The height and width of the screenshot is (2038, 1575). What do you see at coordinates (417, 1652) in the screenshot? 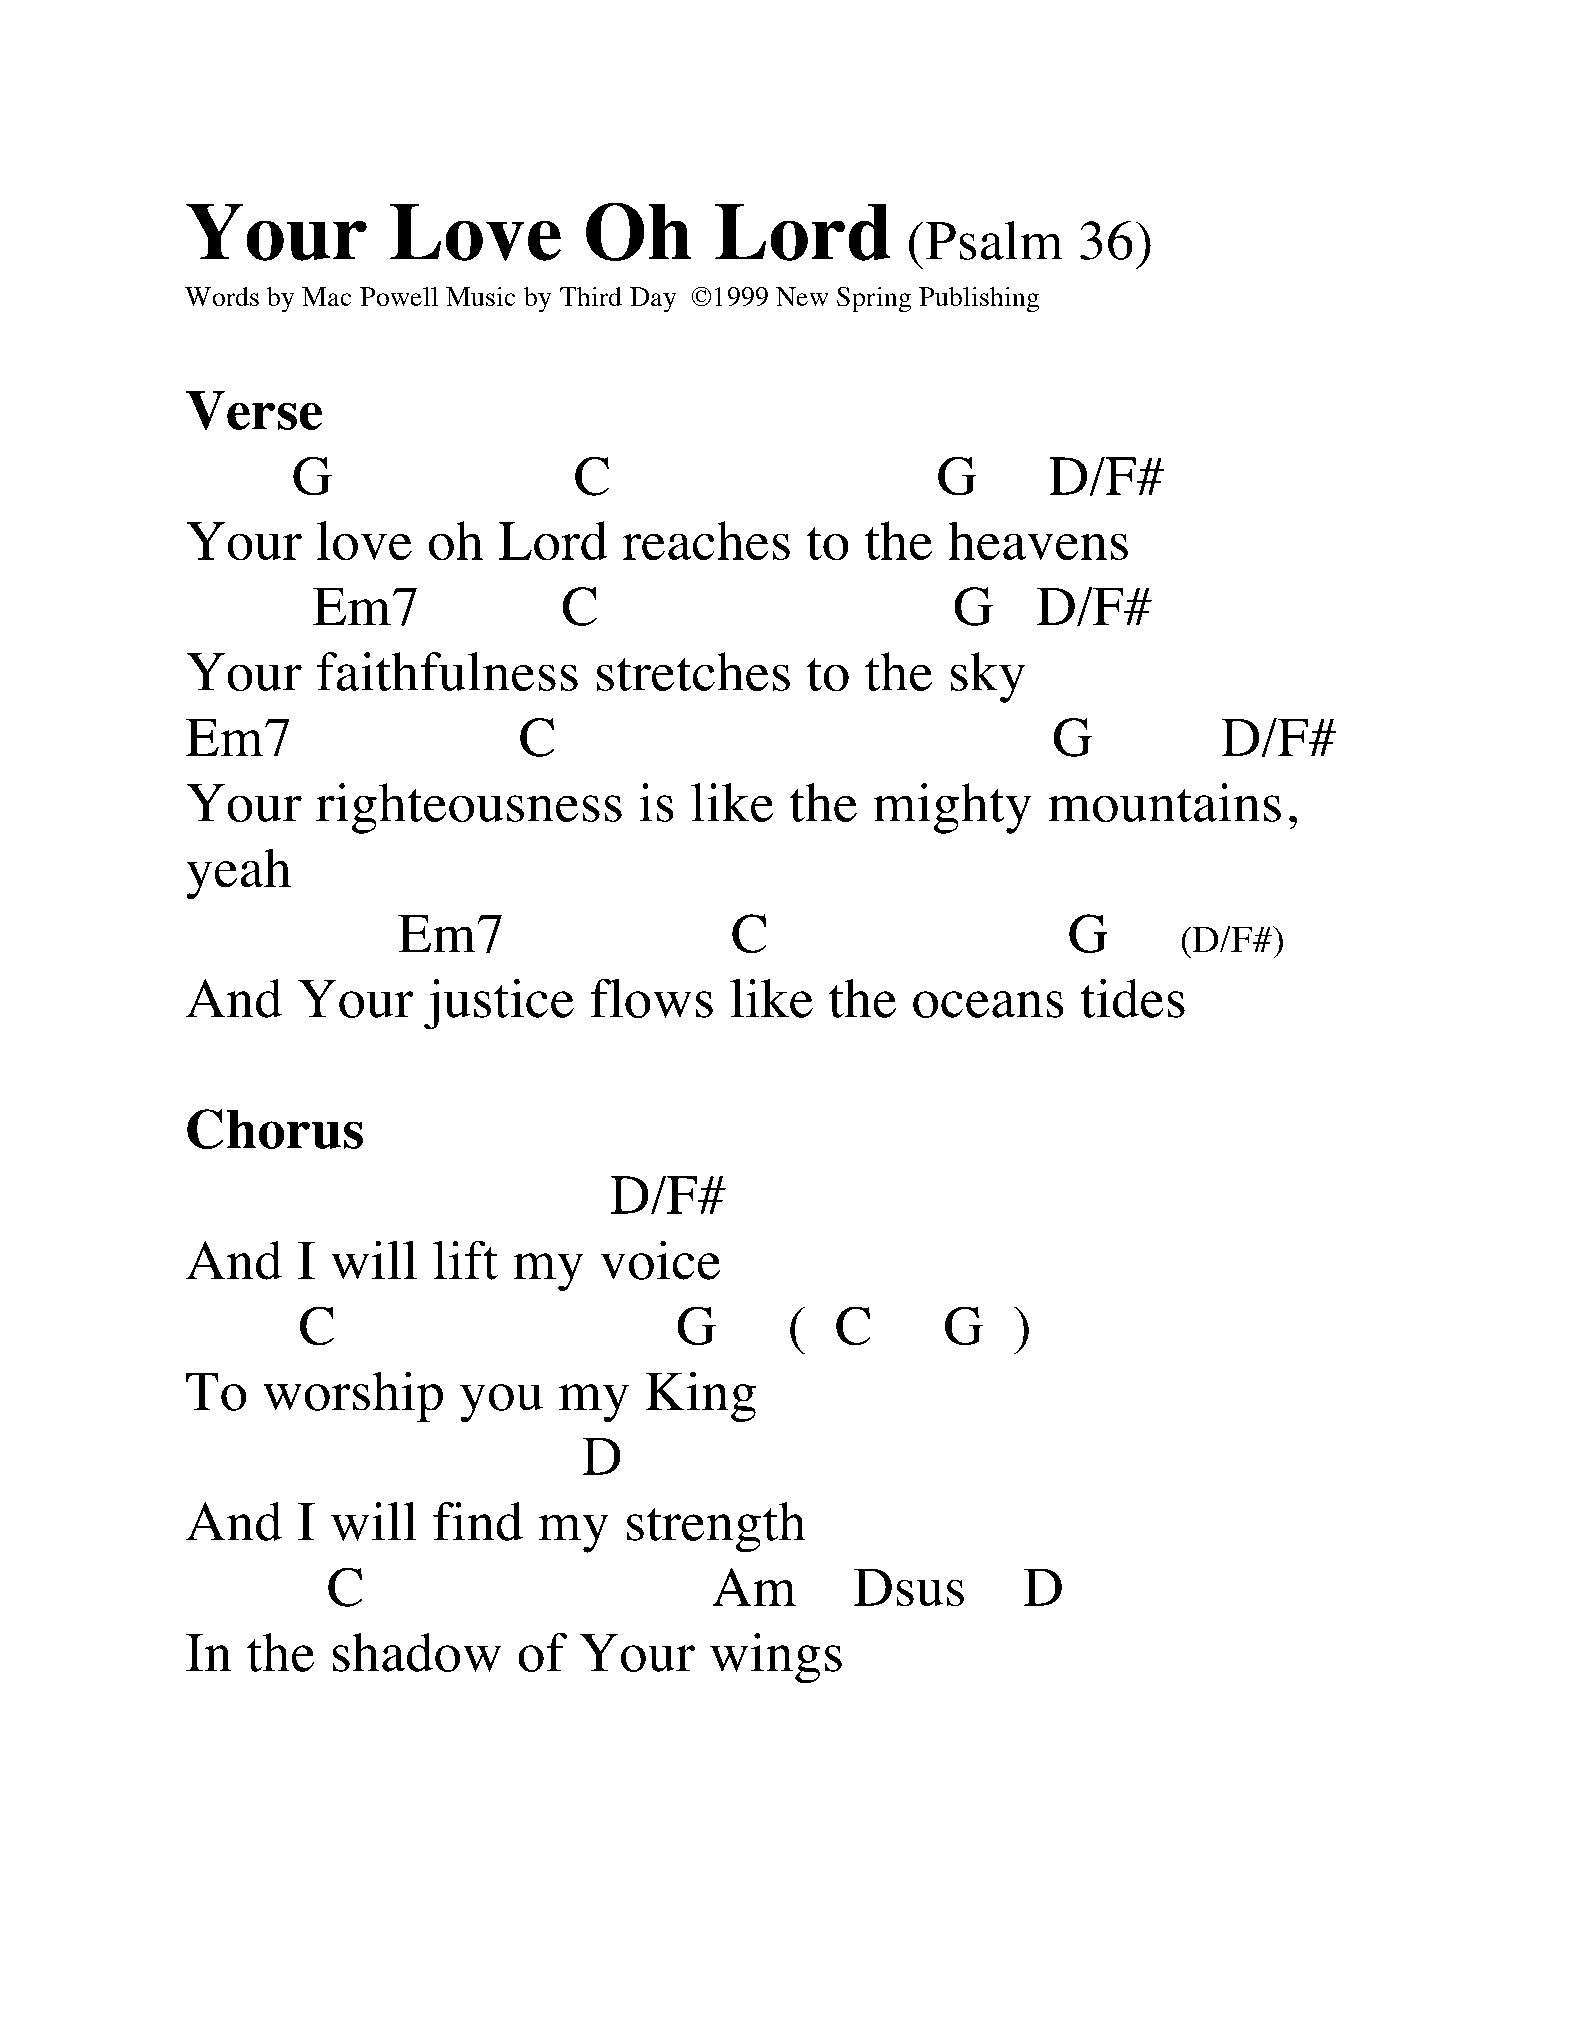
I see `shadow` at bounding box center [417, 1652].
